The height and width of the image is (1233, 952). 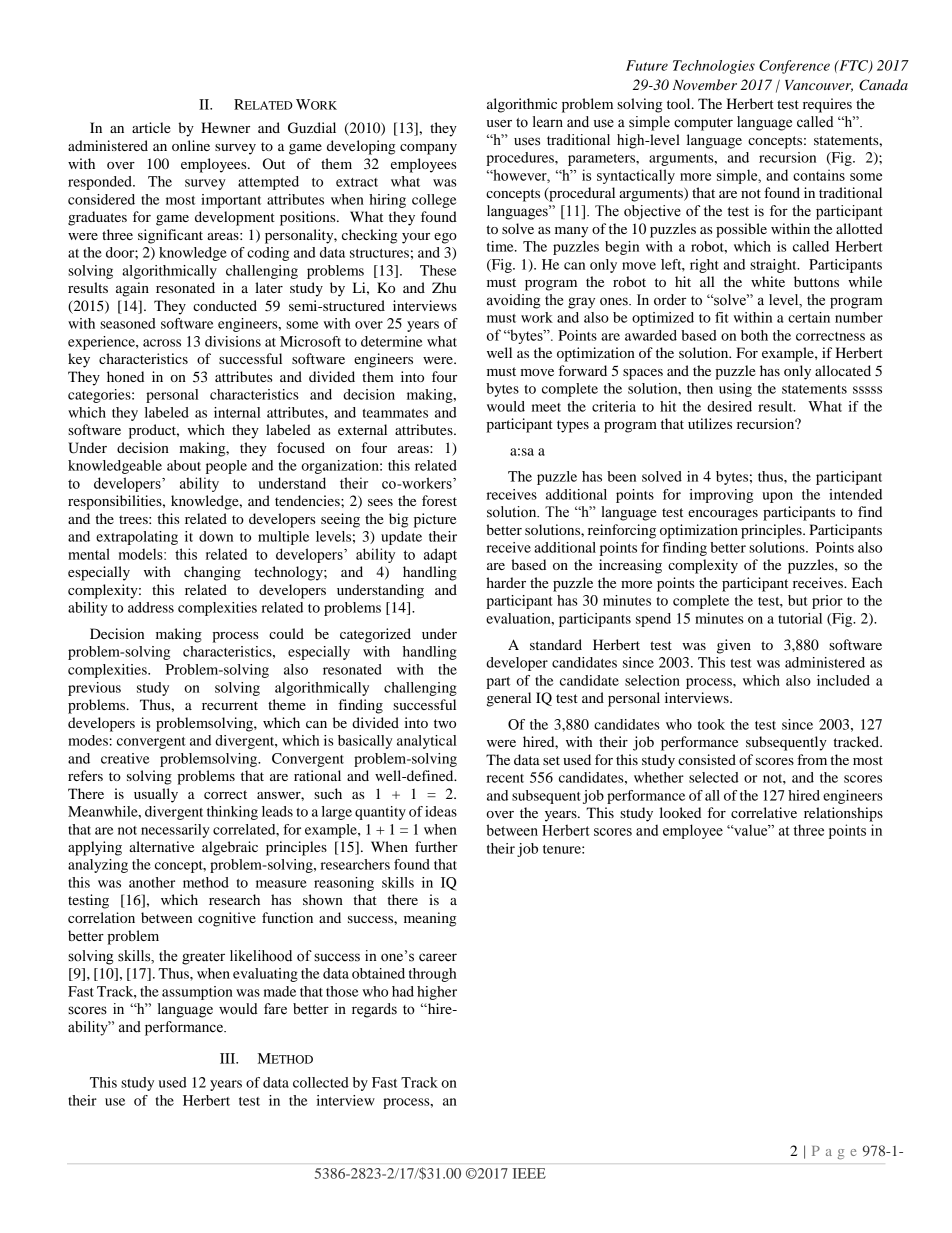 What do you see at coordinates (499, 123) in the image?
I see `user` at bounding box center [499, 123].
